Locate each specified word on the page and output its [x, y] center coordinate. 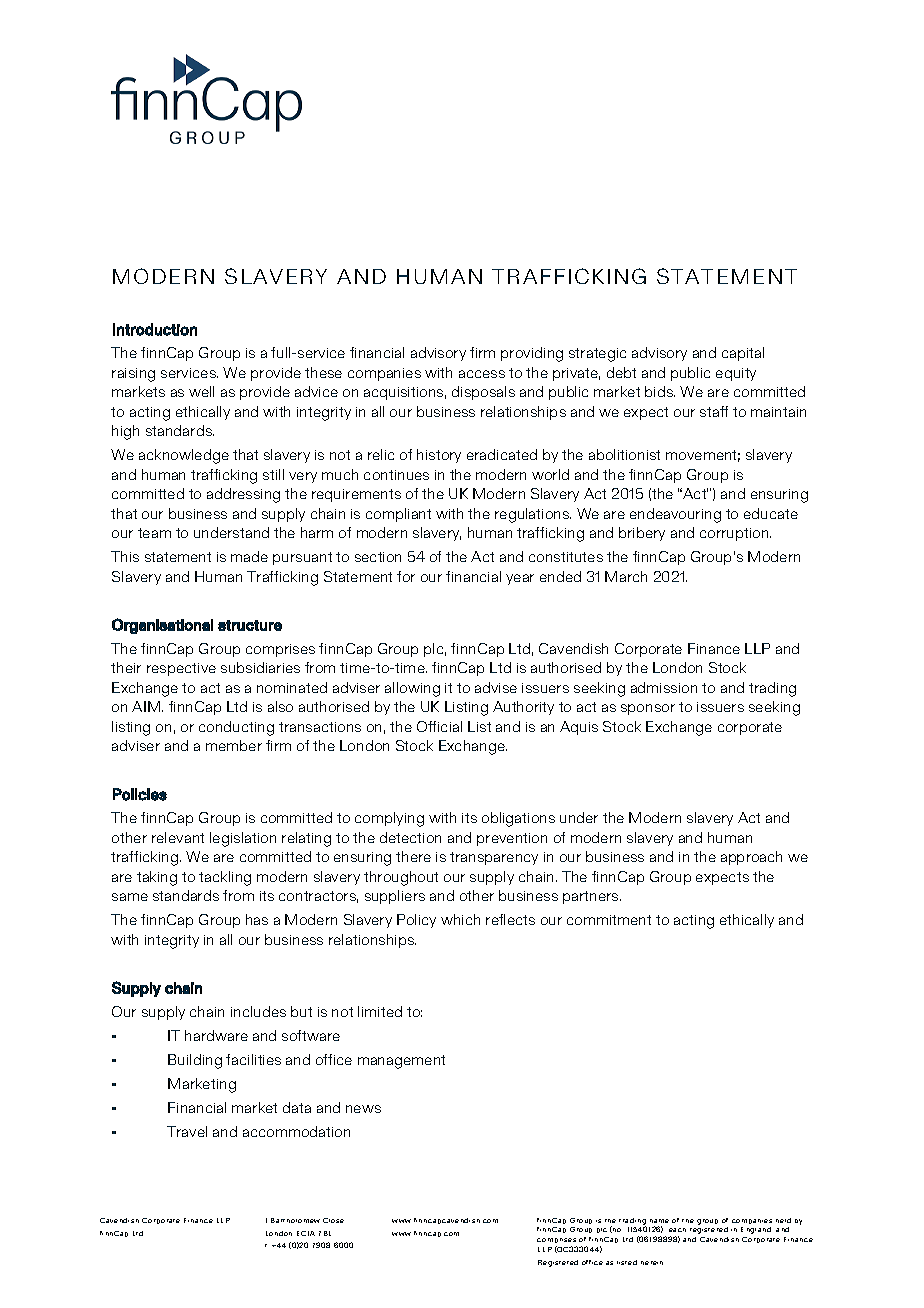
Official [439, 726]
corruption [735, 534]
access [482, 374]
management [401, 1062]
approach [751, 858]
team [154, 533]
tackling [225, 878]
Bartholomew [295, 1220]
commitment [609, 920]
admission [664, 687]
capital [743, 354]
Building [195, 1061]
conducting [236, 728]
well [201, 391]
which [460, 919]
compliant [398, 515]
